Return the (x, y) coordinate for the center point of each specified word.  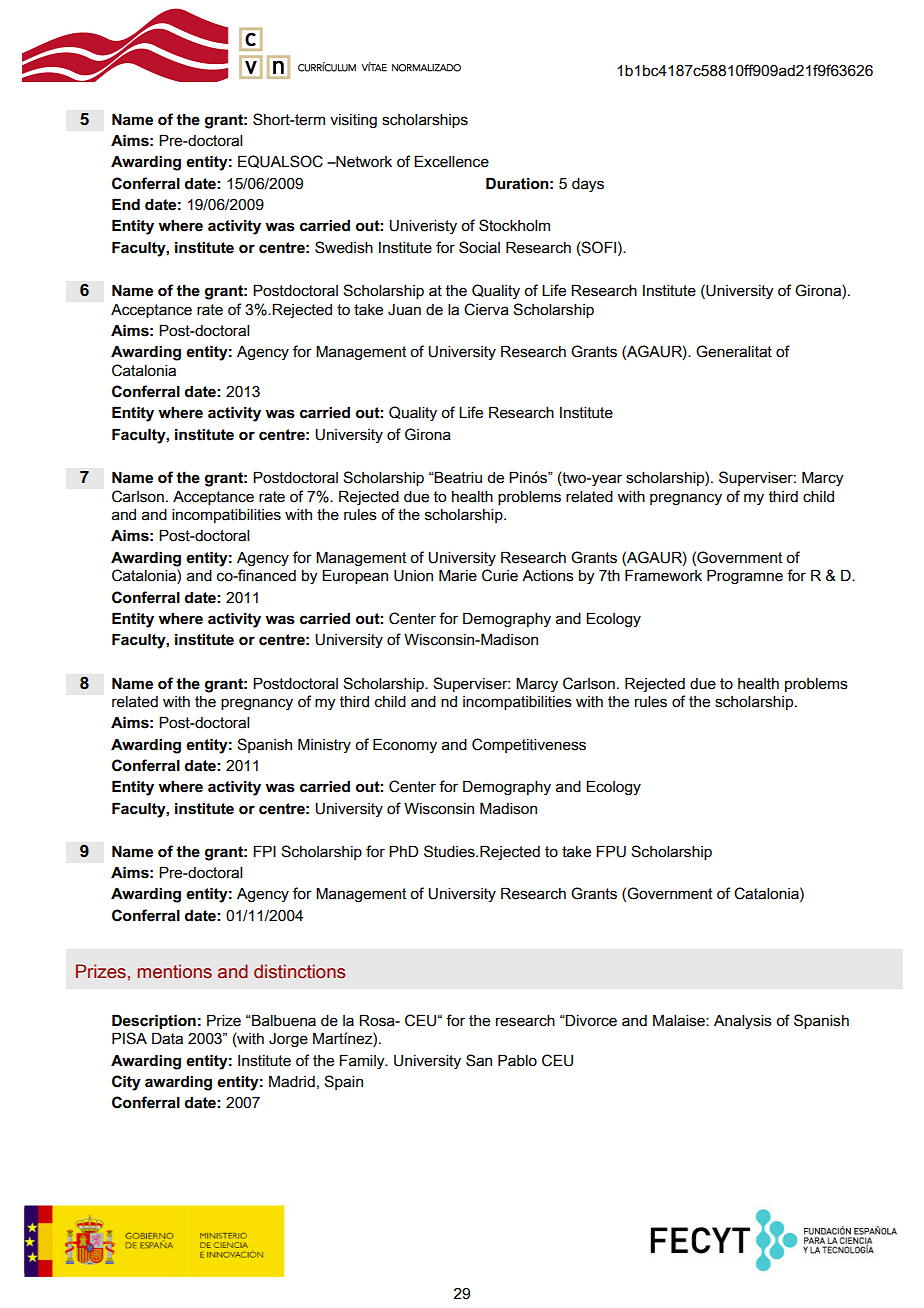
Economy (405, 745)
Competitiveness (529, 745)
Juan (404, 310)
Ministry (324, 745)
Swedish (344, 247)
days (588, 185)
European (355, 576)
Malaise (680, 1020)
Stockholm (514, 225)
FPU (611, 851)
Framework (663, 575)
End (126, 204)
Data (167, 1038)
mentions (174, 971)
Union (413, 576)
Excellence (451, 161)
